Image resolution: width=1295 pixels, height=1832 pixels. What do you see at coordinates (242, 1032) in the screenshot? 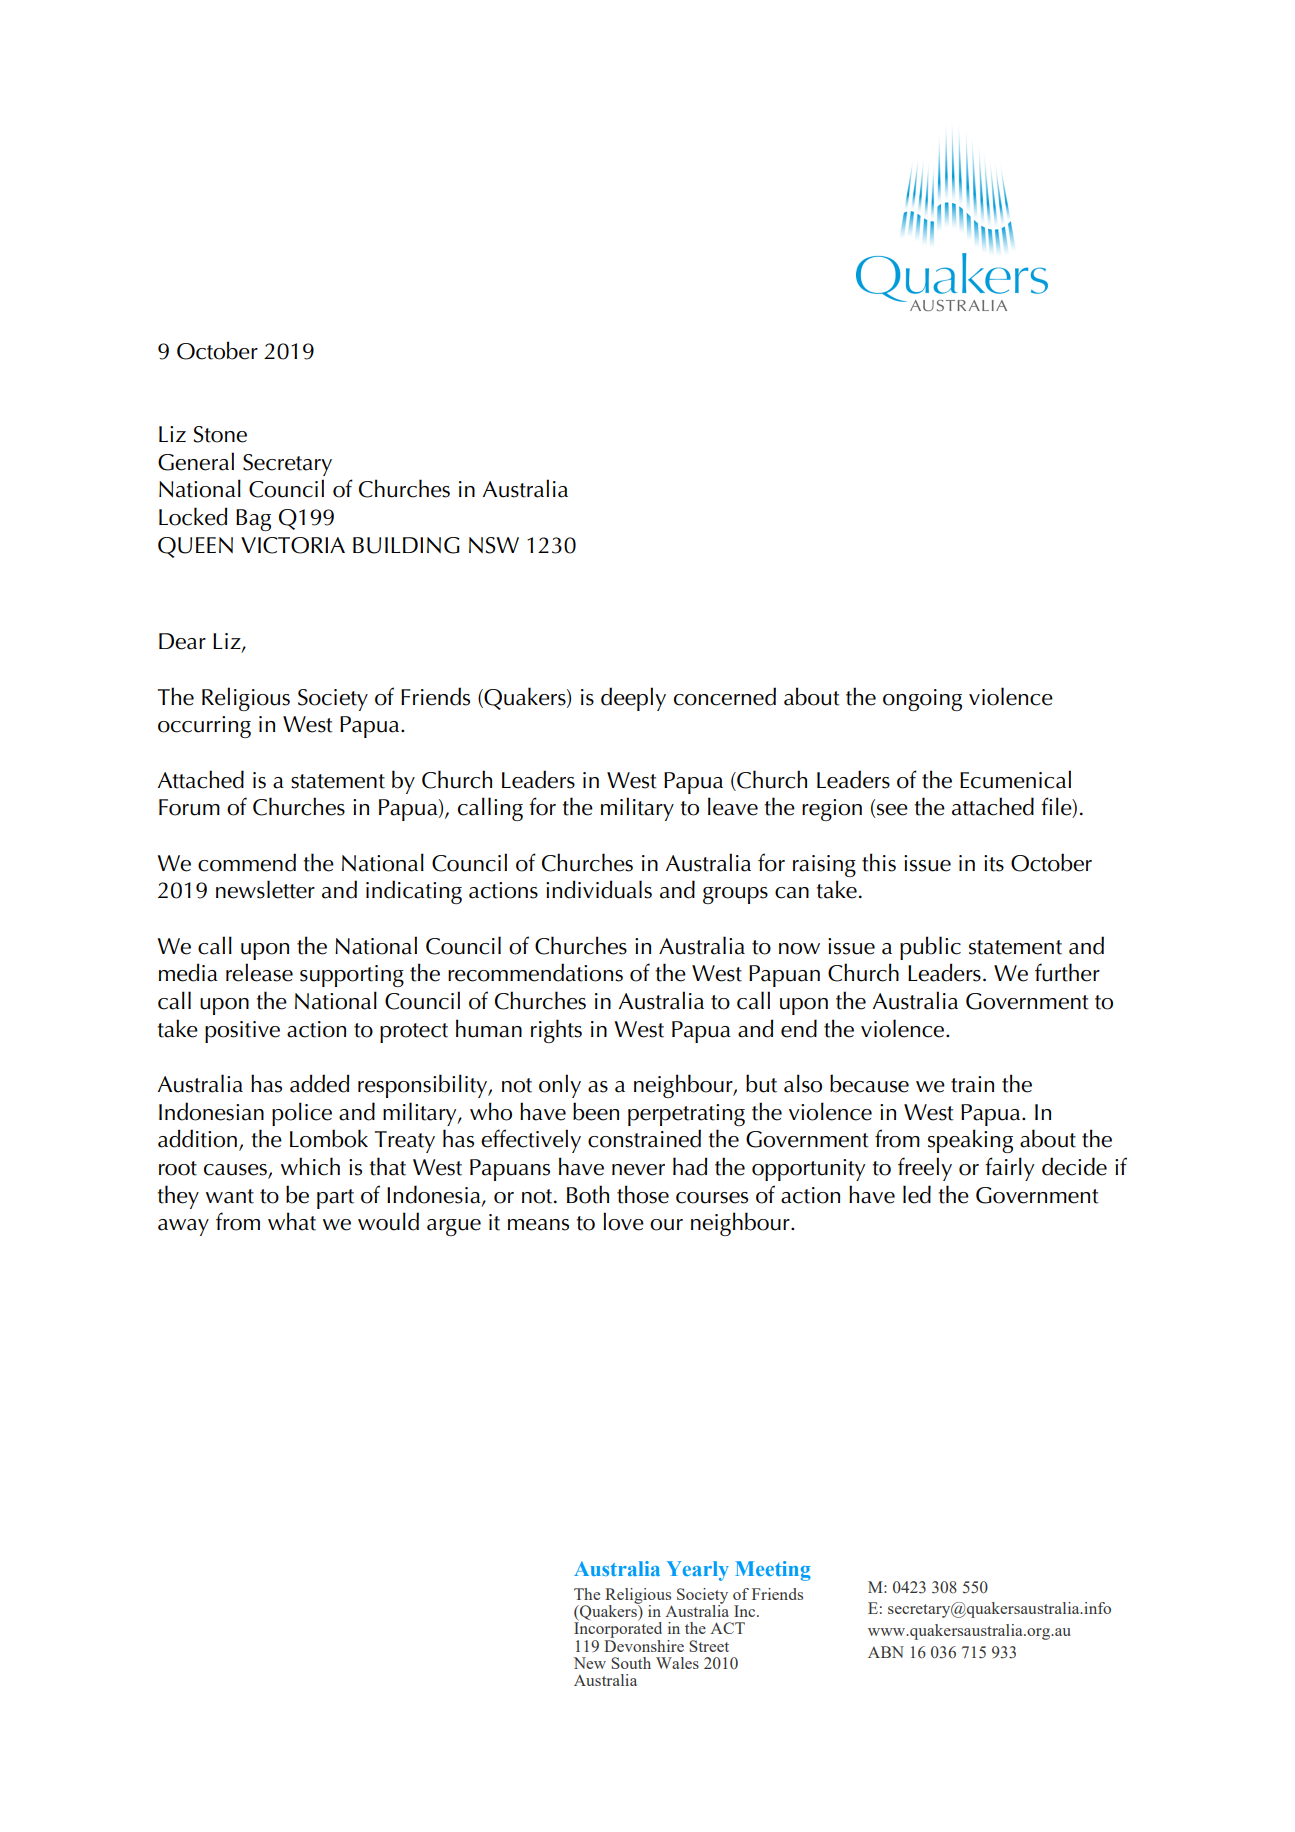
I see `positive` at bounding box center [242, 1032].
